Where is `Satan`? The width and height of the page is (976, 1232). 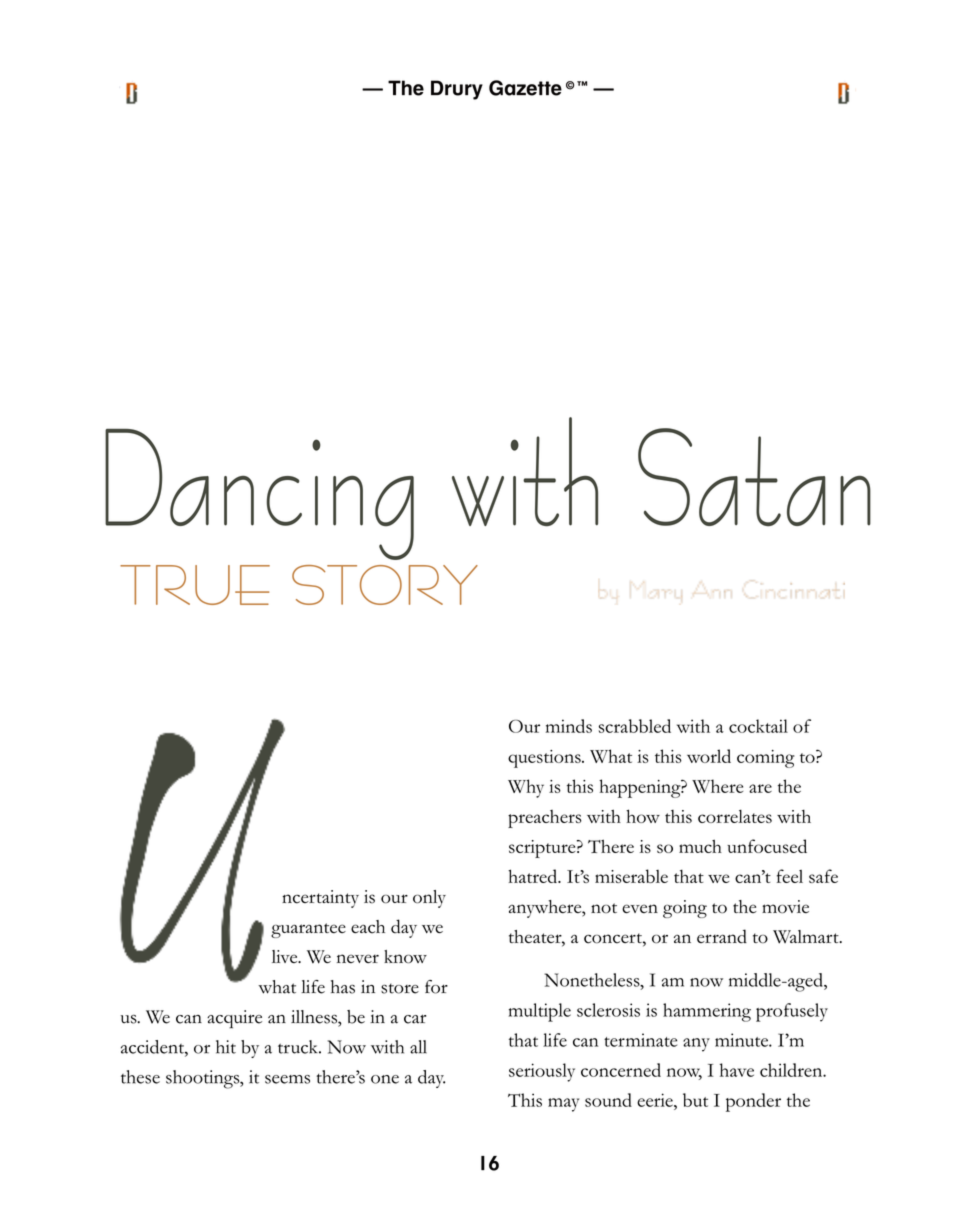
Satan is located at coordinates (754, 477).
